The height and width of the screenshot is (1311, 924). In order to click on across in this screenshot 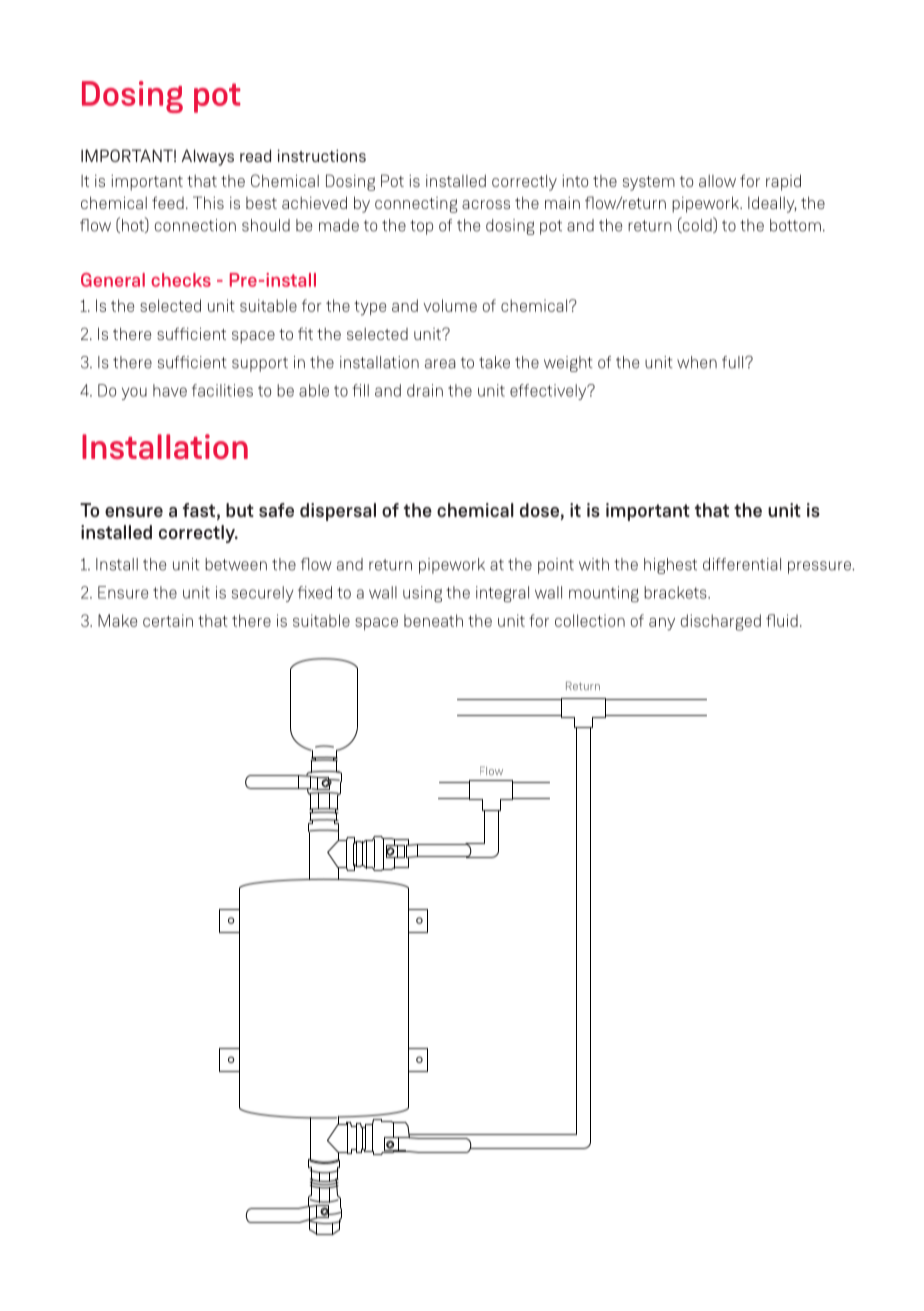, I will do `click(486, 204)`.
